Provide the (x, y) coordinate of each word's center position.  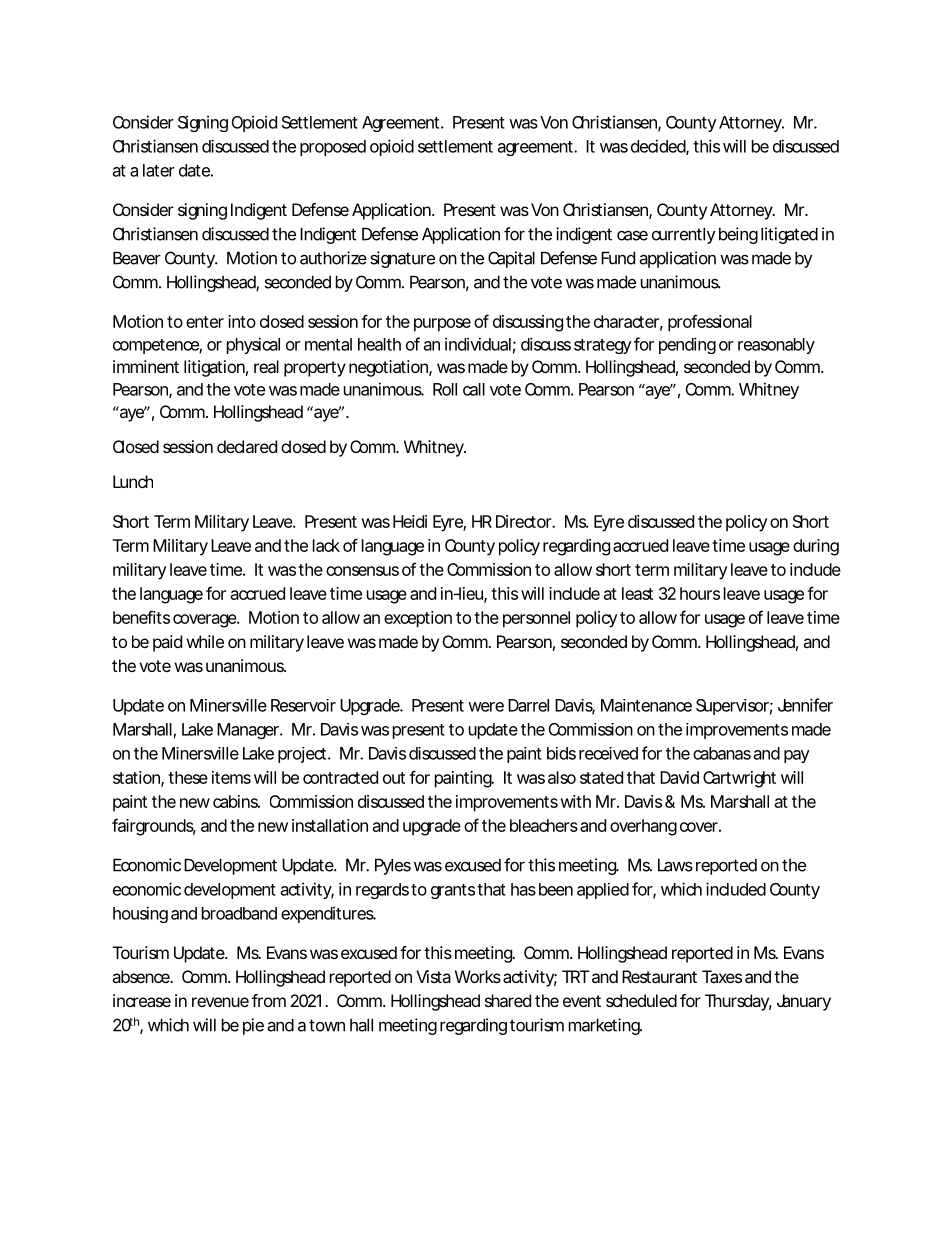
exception (418, 619)
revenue (220, 1002)
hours (700, 593)
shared (508, 1000)
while (205, 641)
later (159, 170)
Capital (511, 259)
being (738, 235)
